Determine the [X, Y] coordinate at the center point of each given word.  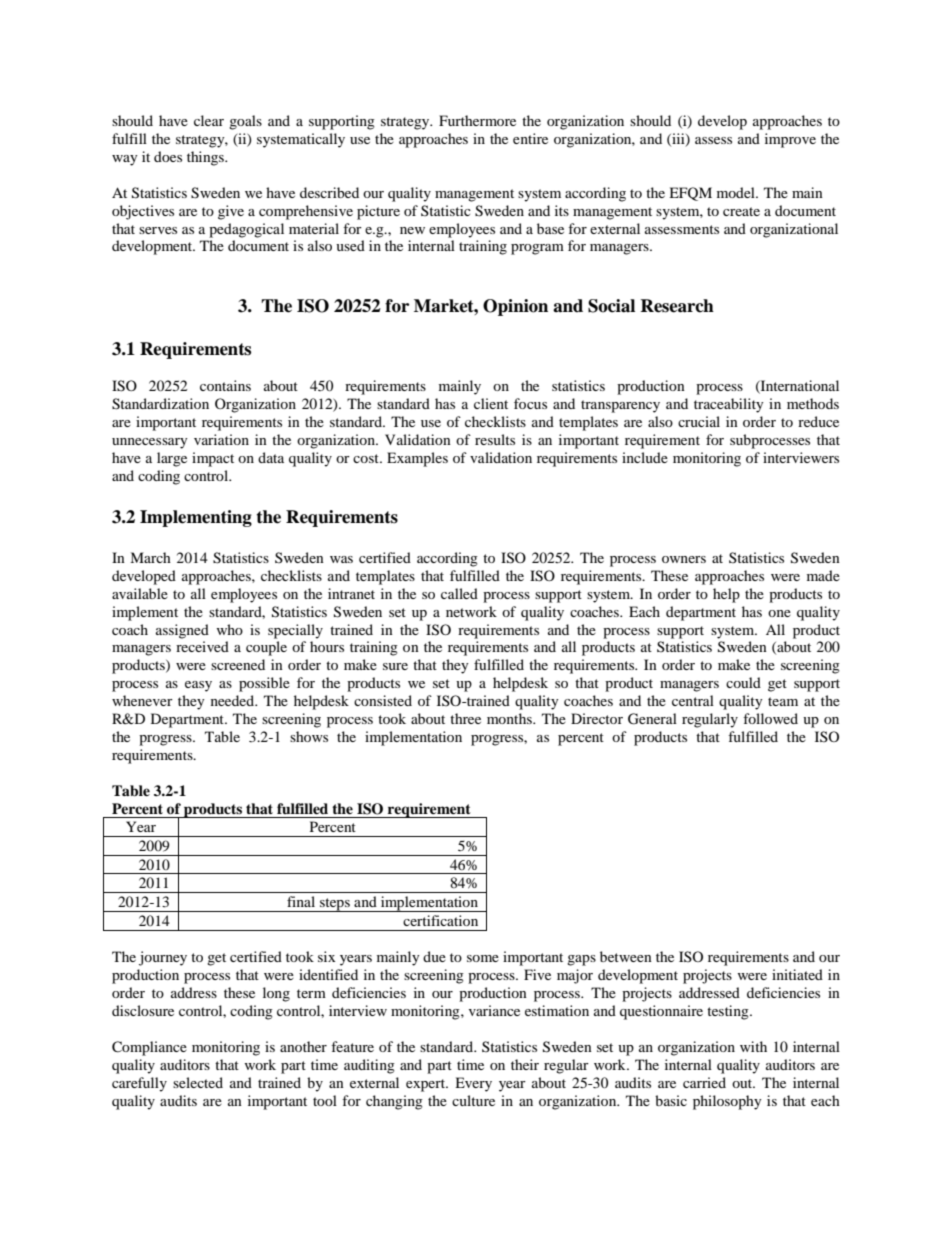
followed [770, 718]
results [495, 439]
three [465, 718]
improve [790, 140]
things [206, 158]
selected [198, 1082]
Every [473, 1084]
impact [213, 459]
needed [234, 700]
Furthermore [477, 120]
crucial [699, 421]
